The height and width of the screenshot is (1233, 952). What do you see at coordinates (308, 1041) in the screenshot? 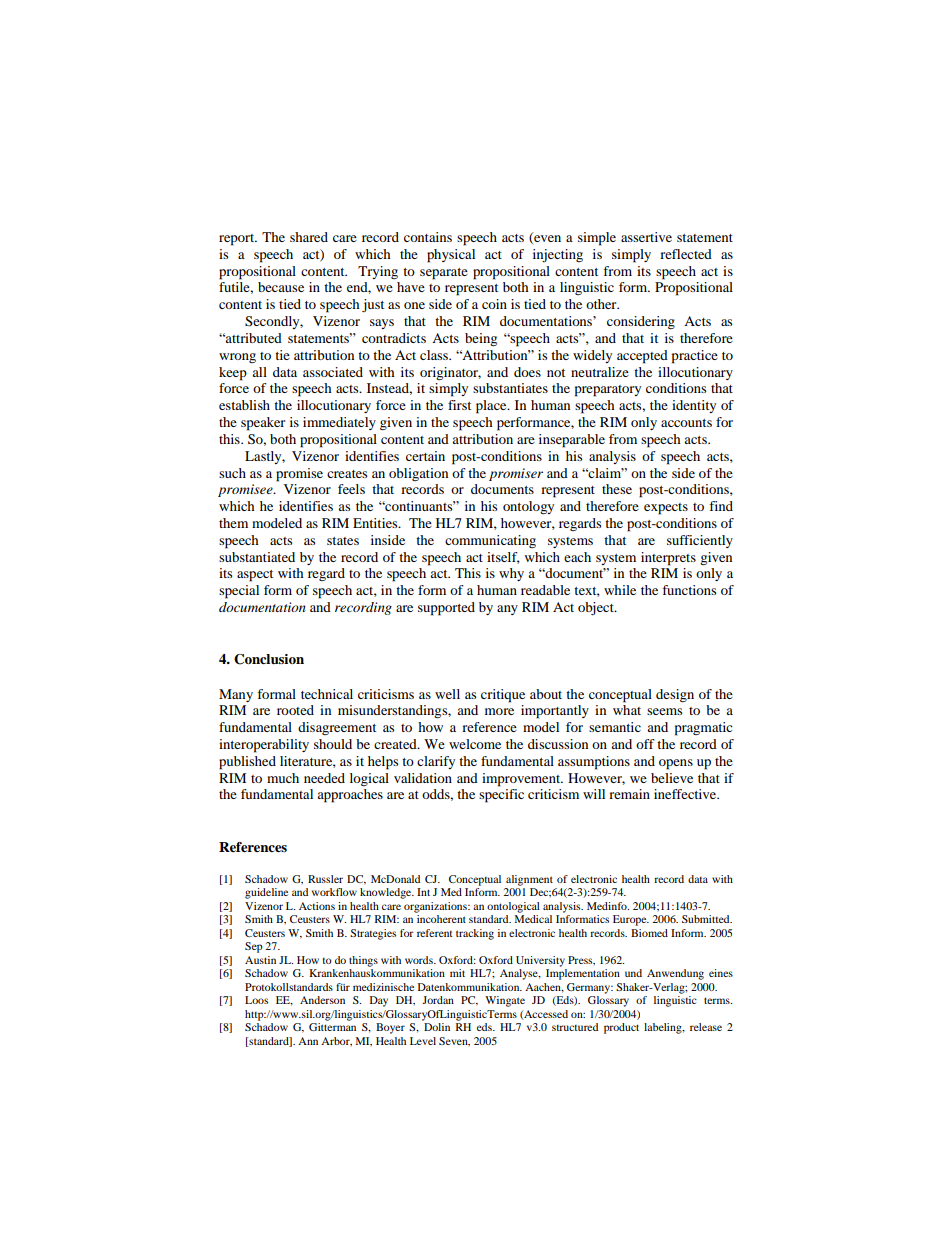
I see `Ann` at bounding box center [308, 1041].
